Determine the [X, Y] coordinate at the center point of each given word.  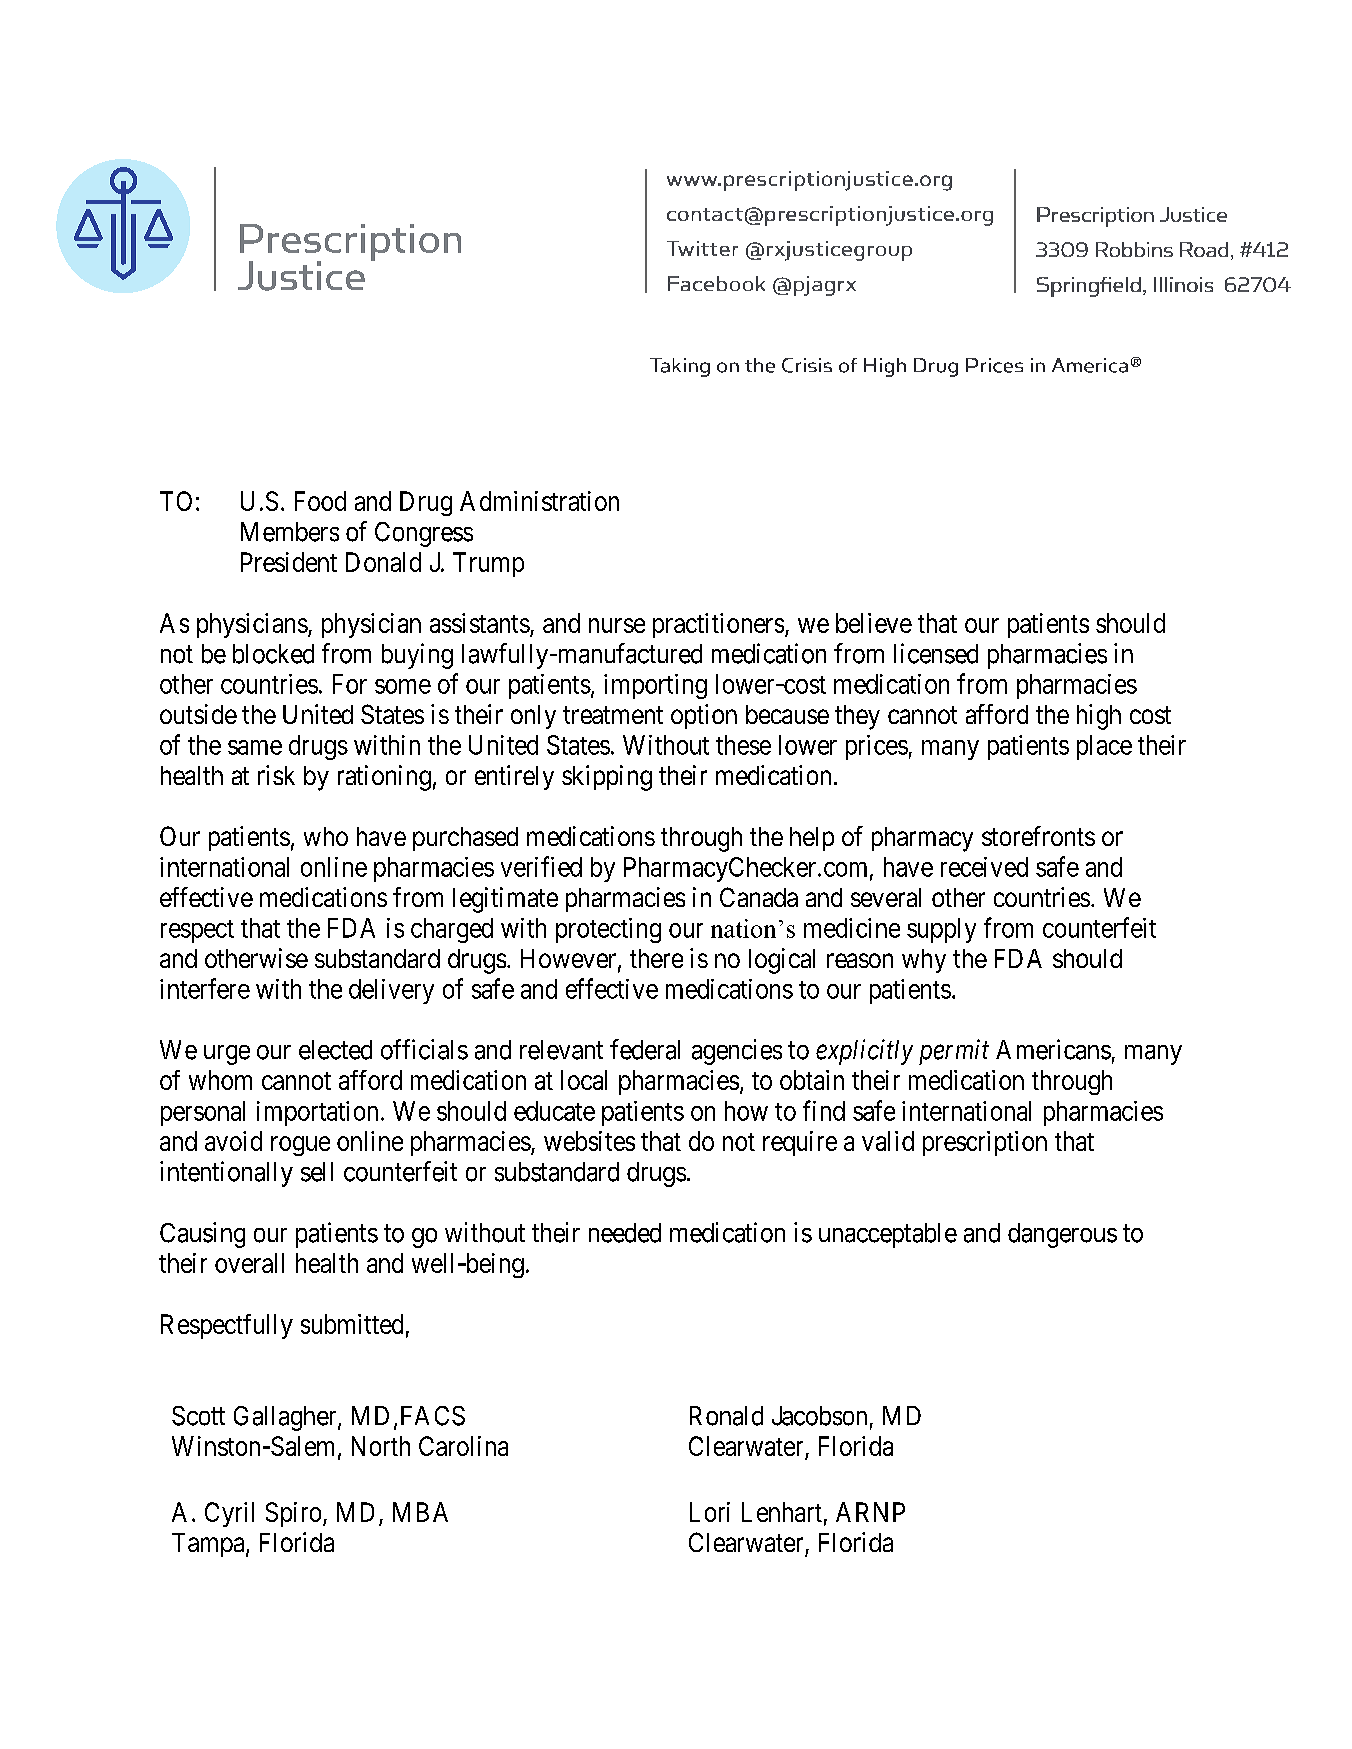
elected [335, 1050]
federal [645, 1049]
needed [625, 1233]
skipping [607, 778]
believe [874, 623]
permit [954, 1052]
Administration [539, 501]
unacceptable [888, 1235]
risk [276, 775]
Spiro [295, 1514]
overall [249, 1263]
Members [290, 532]
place [1104, 747]
